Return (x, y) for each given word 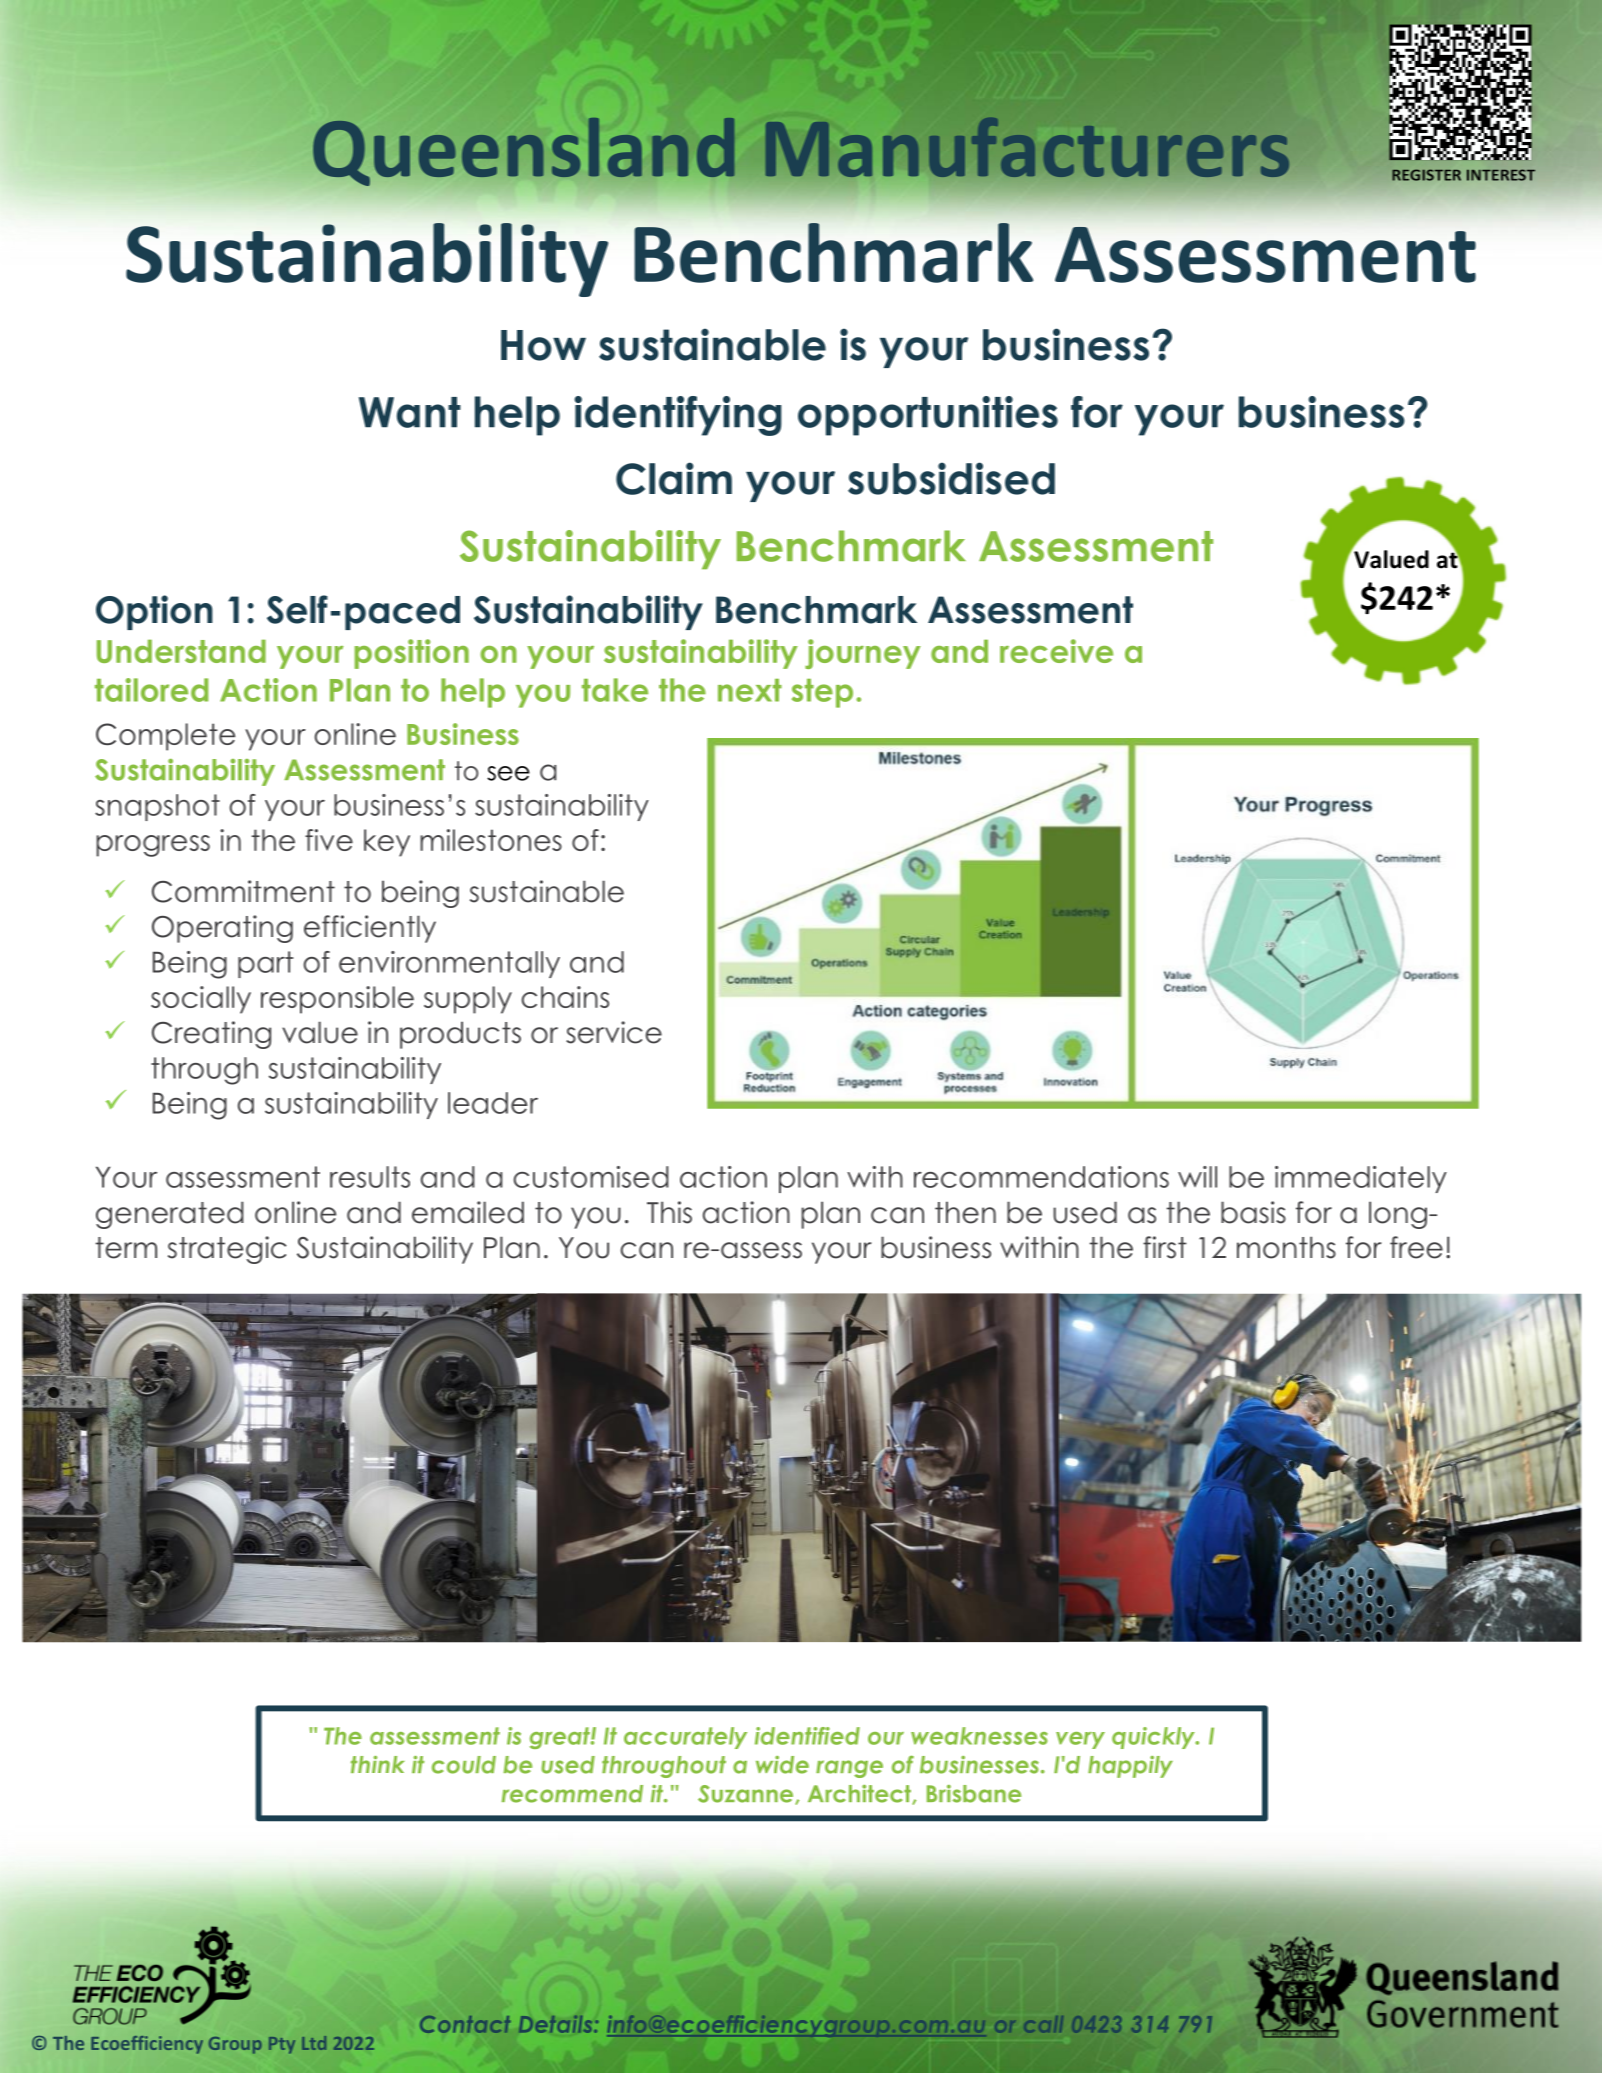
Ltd (314, 2043)
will (1197, 1177)
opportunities (928, 416)
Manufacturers (1027, 147)
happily (1130, 1767)
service (614, 1032)
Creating (211, 1035)
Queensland (524, 151)
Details (557, 2024)
